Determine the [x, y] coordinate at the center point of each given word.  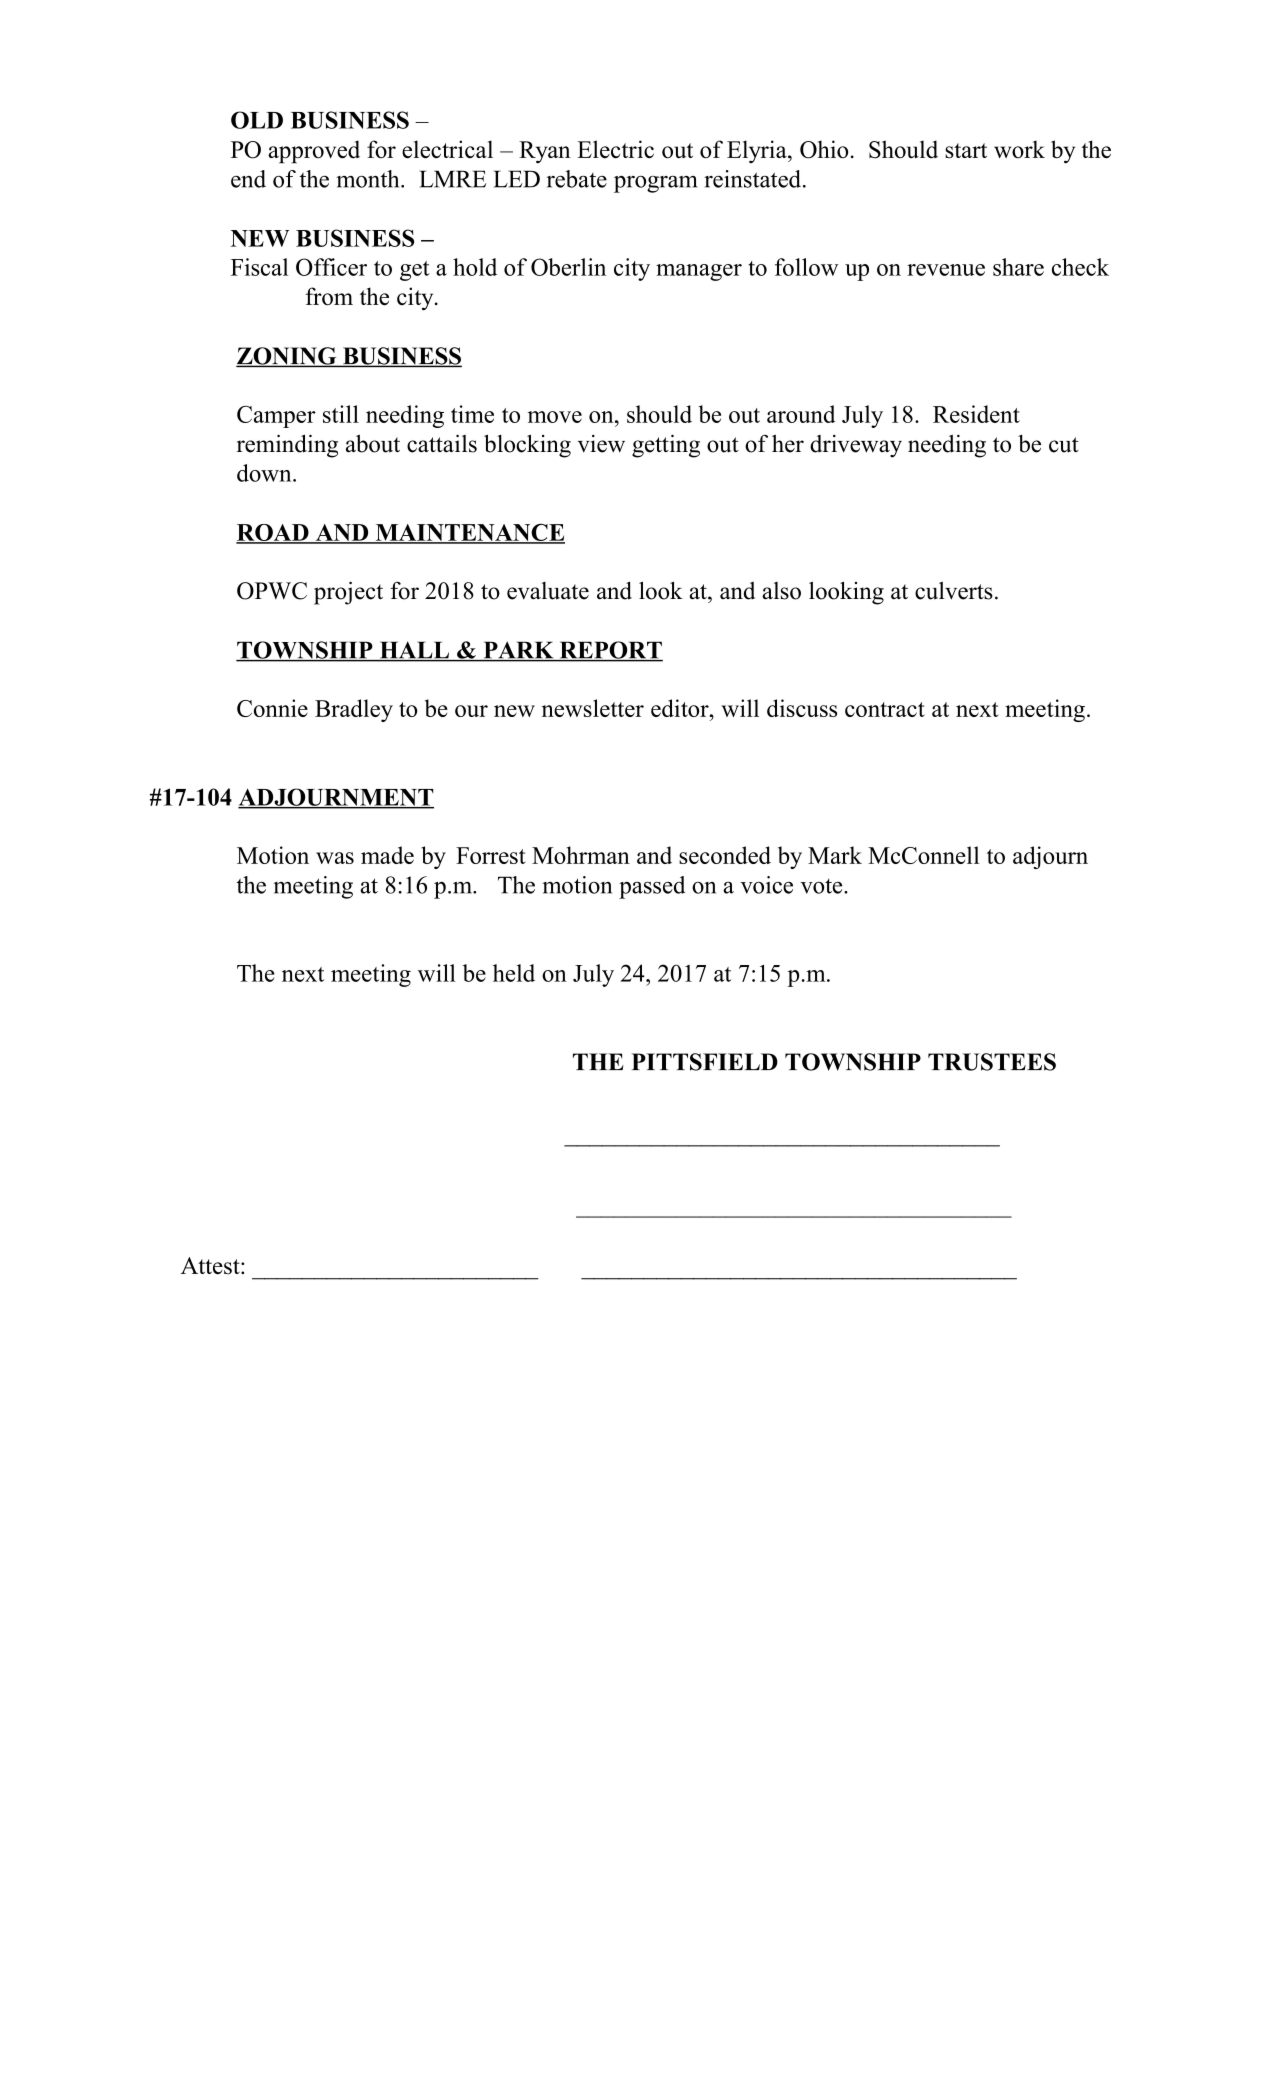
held [514, 973]
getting [666, 446]
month [369, 179]
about [373, 443]
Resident [976, 414]
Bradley [354, 710]
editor [681, 708]
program [655, 184]
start [966, 151]
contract [885, 709]
